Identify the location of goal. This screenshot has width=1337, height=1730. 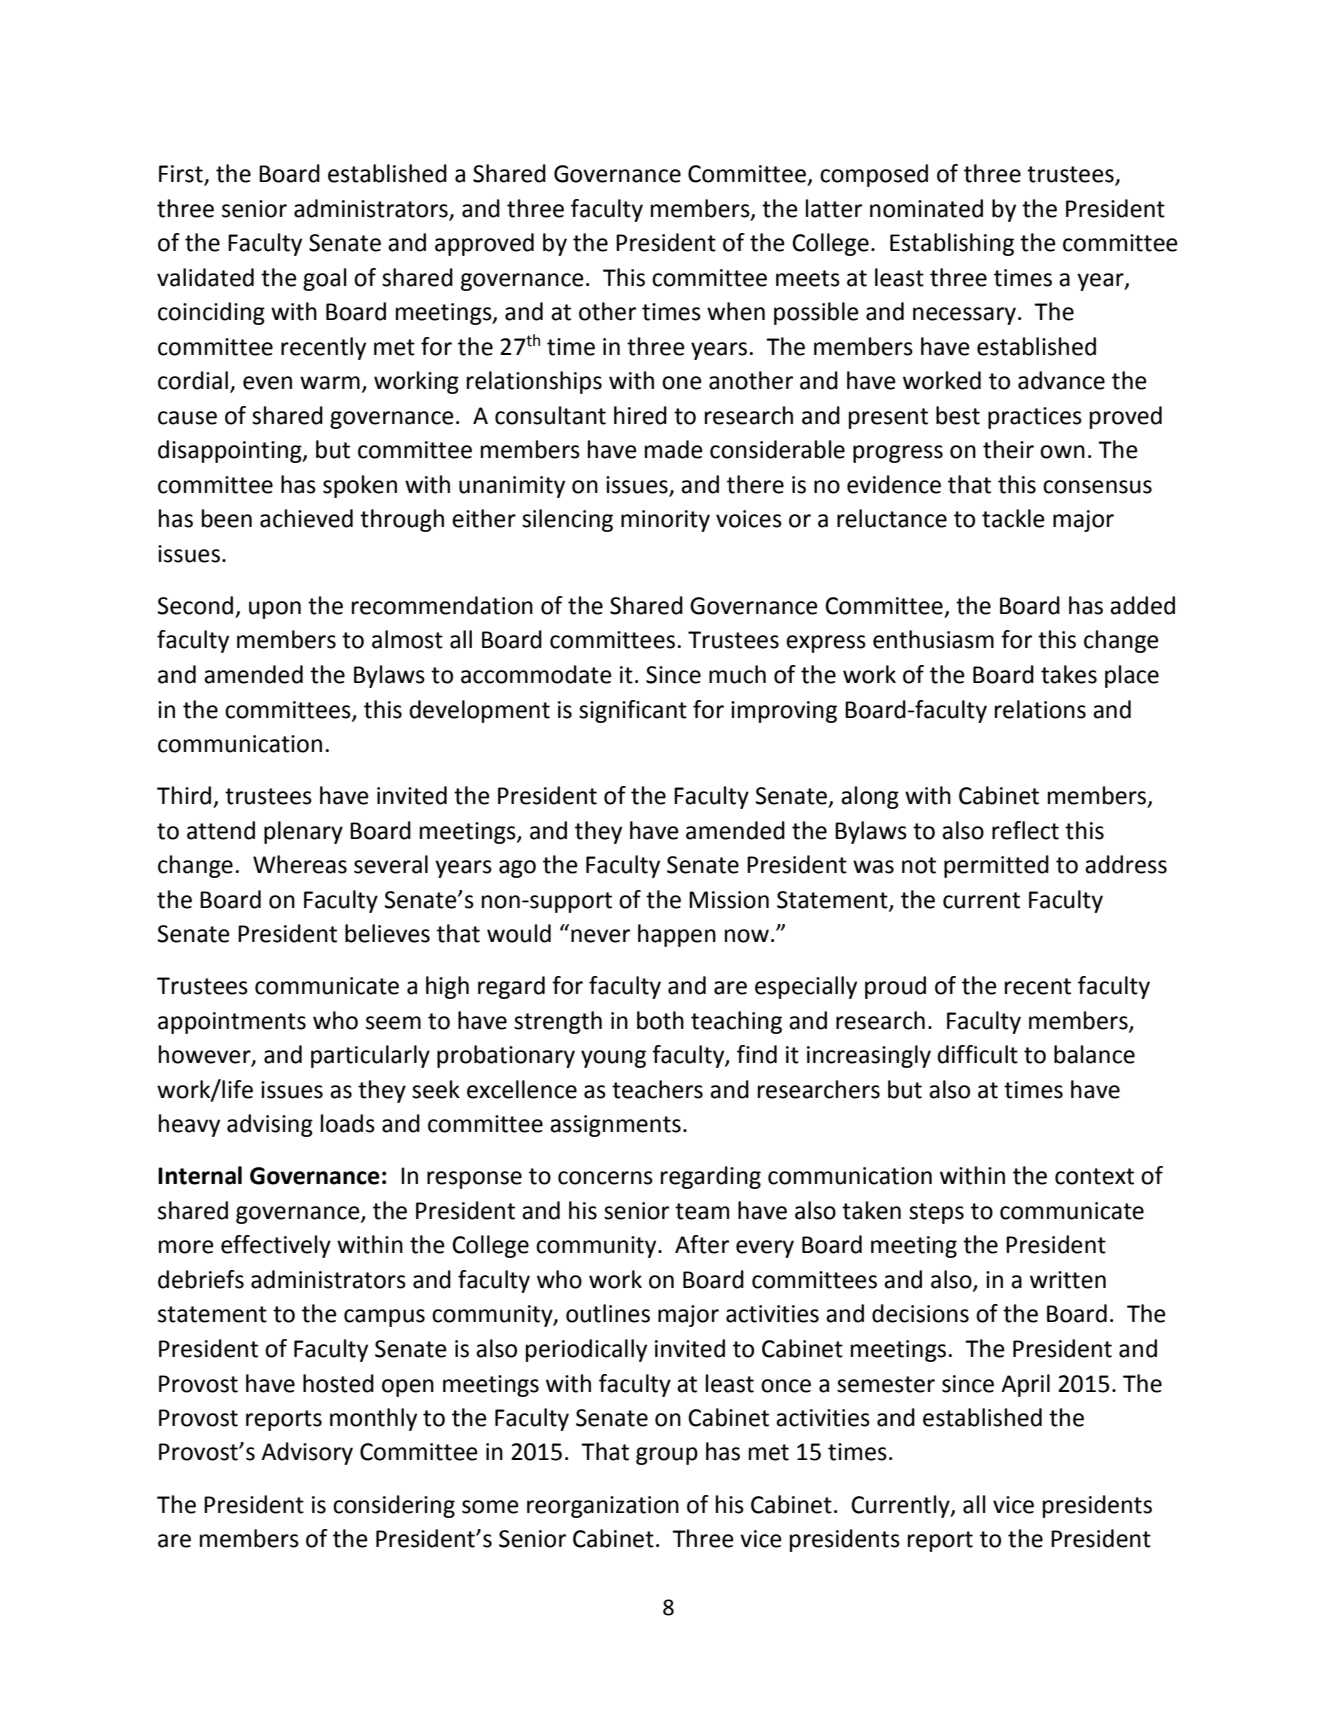
(325, 279).
